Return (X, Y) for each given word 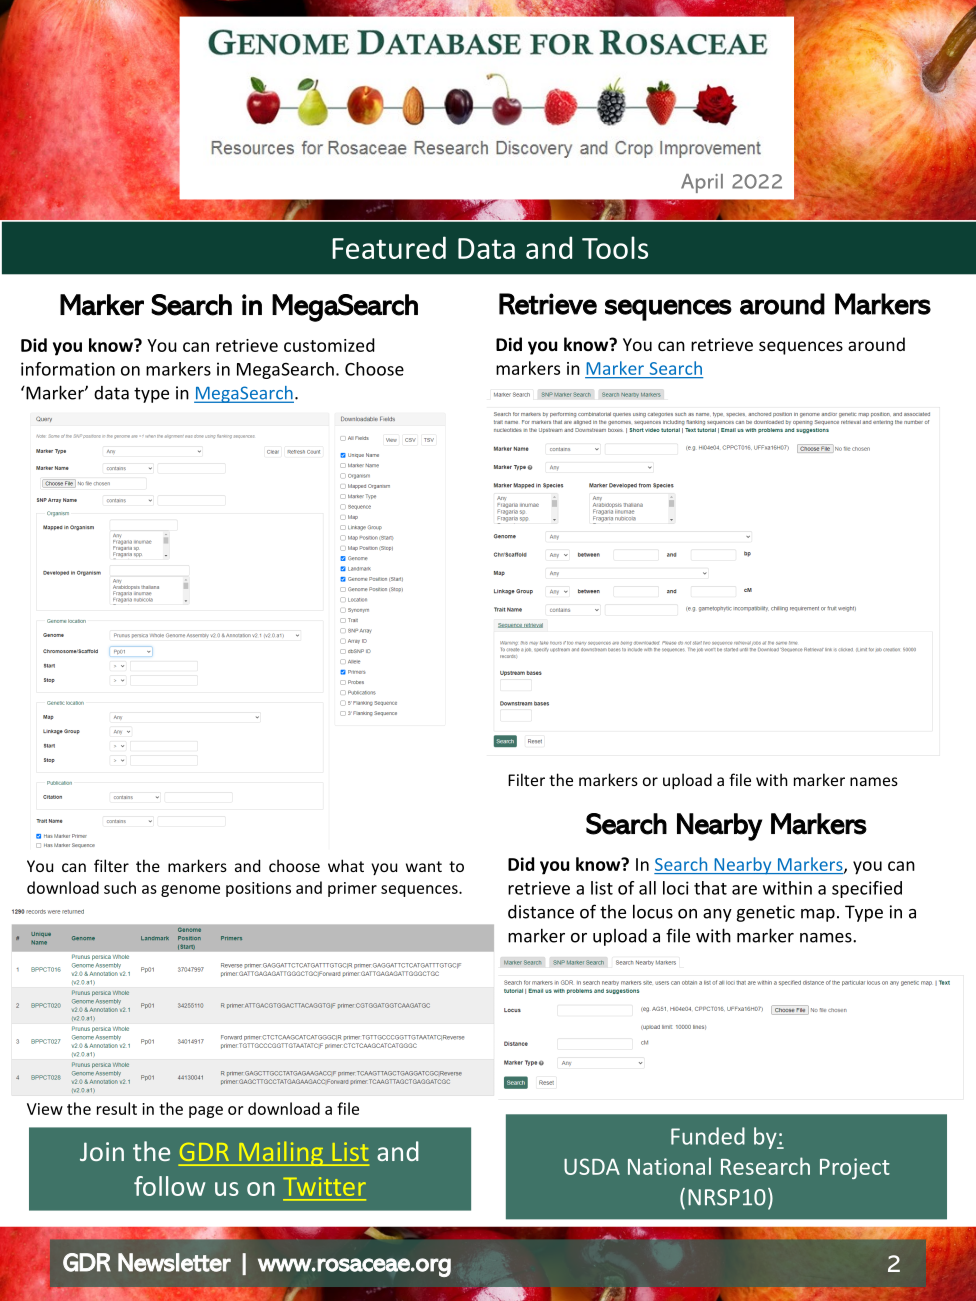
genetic (766, 913)
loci (676, 888)
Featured (389, 247)
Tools (615, 247)
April (702, 183)
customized (329, 345)
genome (190, 891)
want (424, 866)
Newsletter (174, 1262)
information (68, 369)
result (117, 1108)
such (120, 887)
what (346, 865)
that (710, 888)
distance (541, 912)
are (744, 890)
